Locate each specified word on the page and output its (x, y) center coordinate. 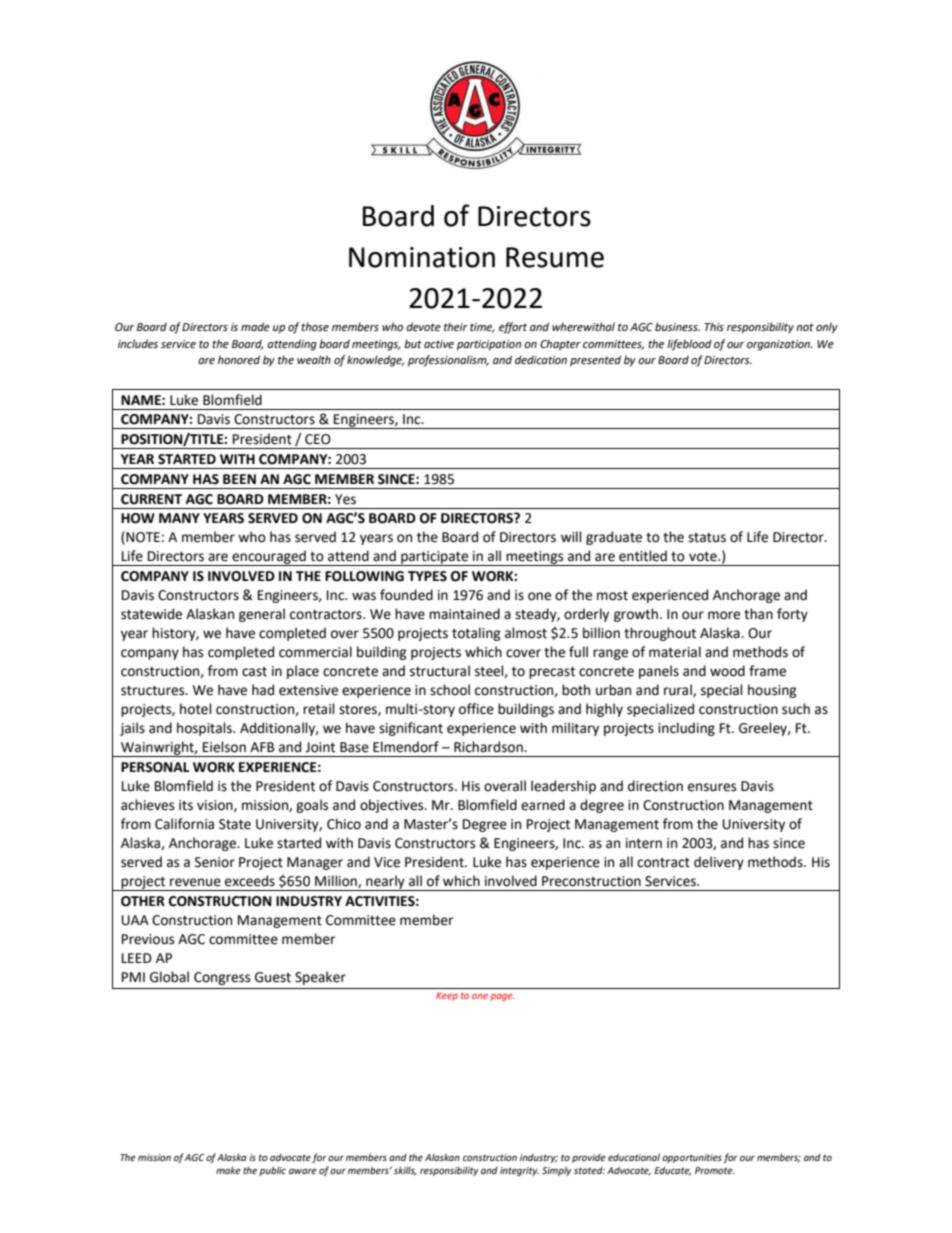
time (482, 328)
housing (772, 691)
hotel (196, 709)
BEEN (239, 479)
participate (435, 558)
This (714, 326)
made (255, 327)
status (707, 538)
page (502, 997)
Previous (148, 939)
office (476, 709)
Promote (715, 1170)
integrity (519, 1171)
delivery (719, 863)
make (228, 1170)
